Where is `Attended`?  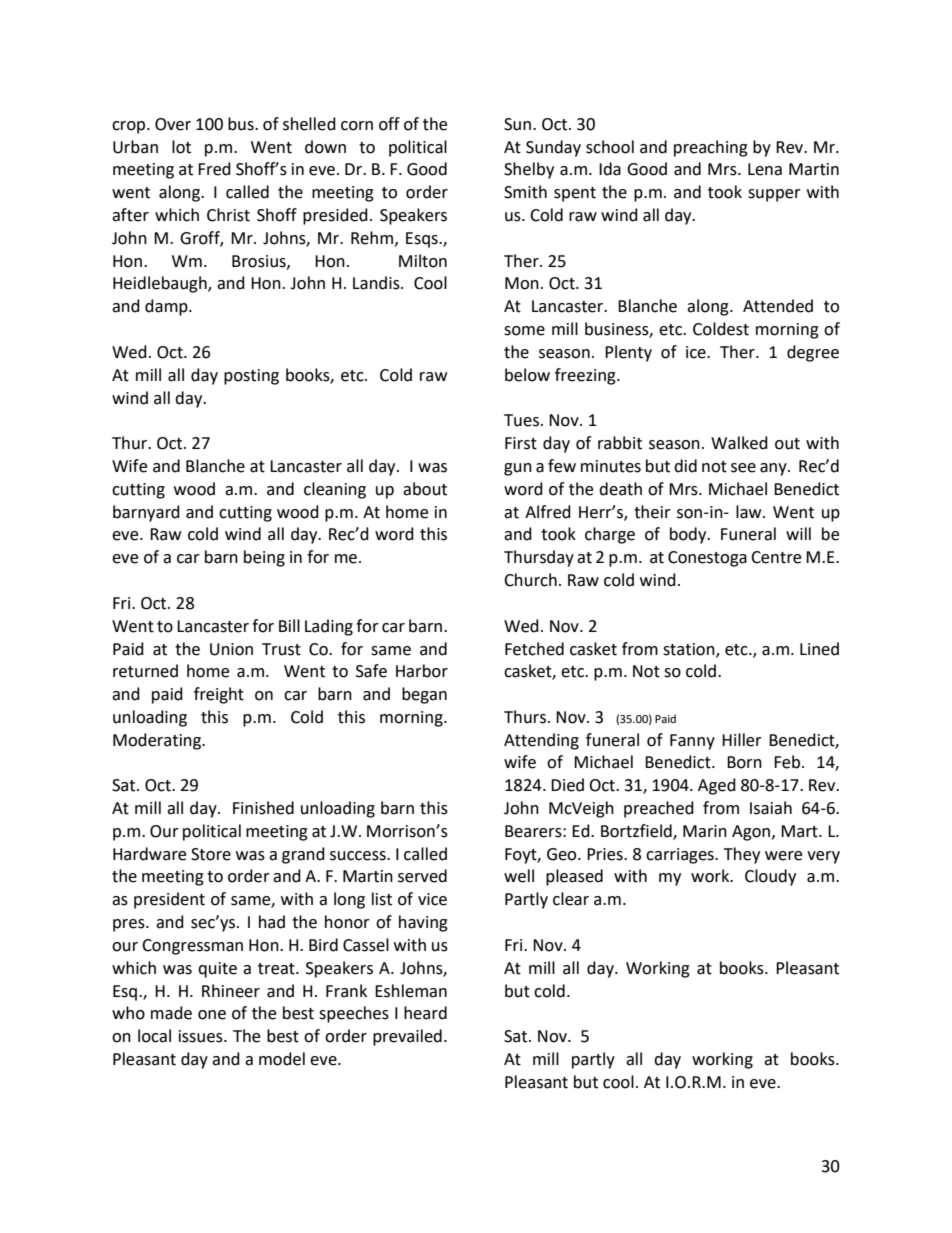 Attended is located at coordinates (778, 306).
